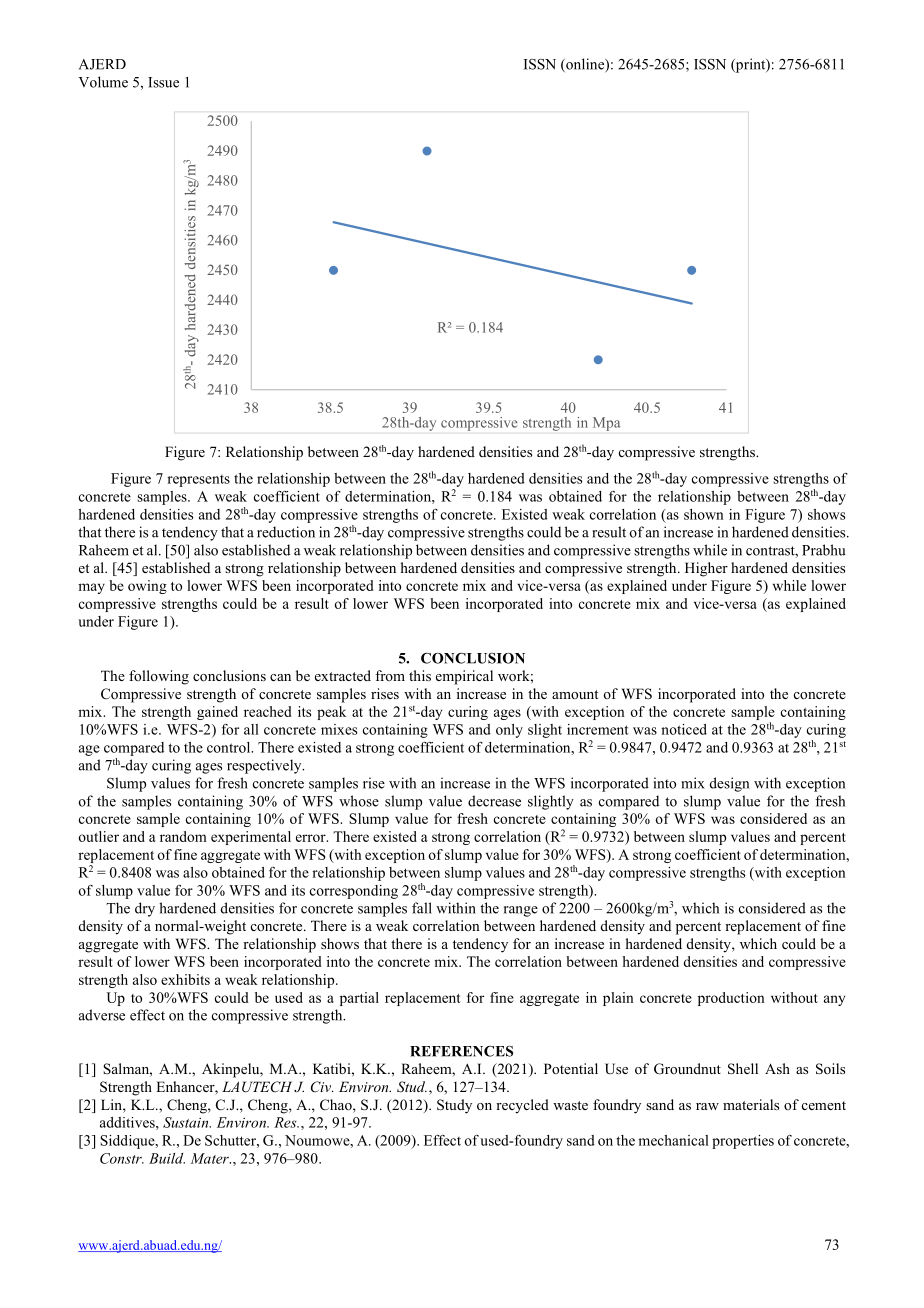 The height and width of the screenshot is (1308, 924). I want to click on Issue, so click(163, 82).
